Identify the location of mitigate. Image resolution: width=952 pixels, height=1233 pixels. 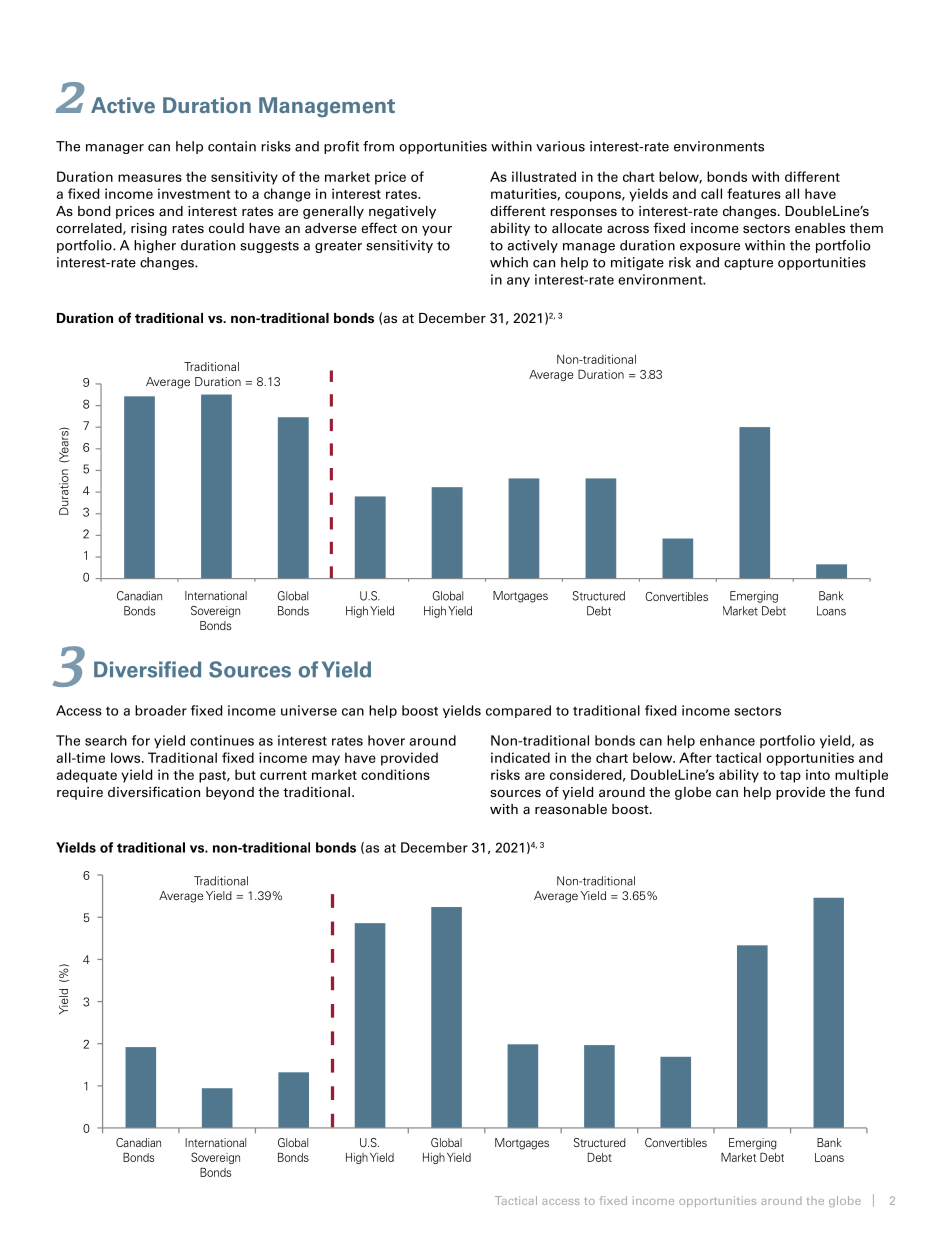
(637, 263).
